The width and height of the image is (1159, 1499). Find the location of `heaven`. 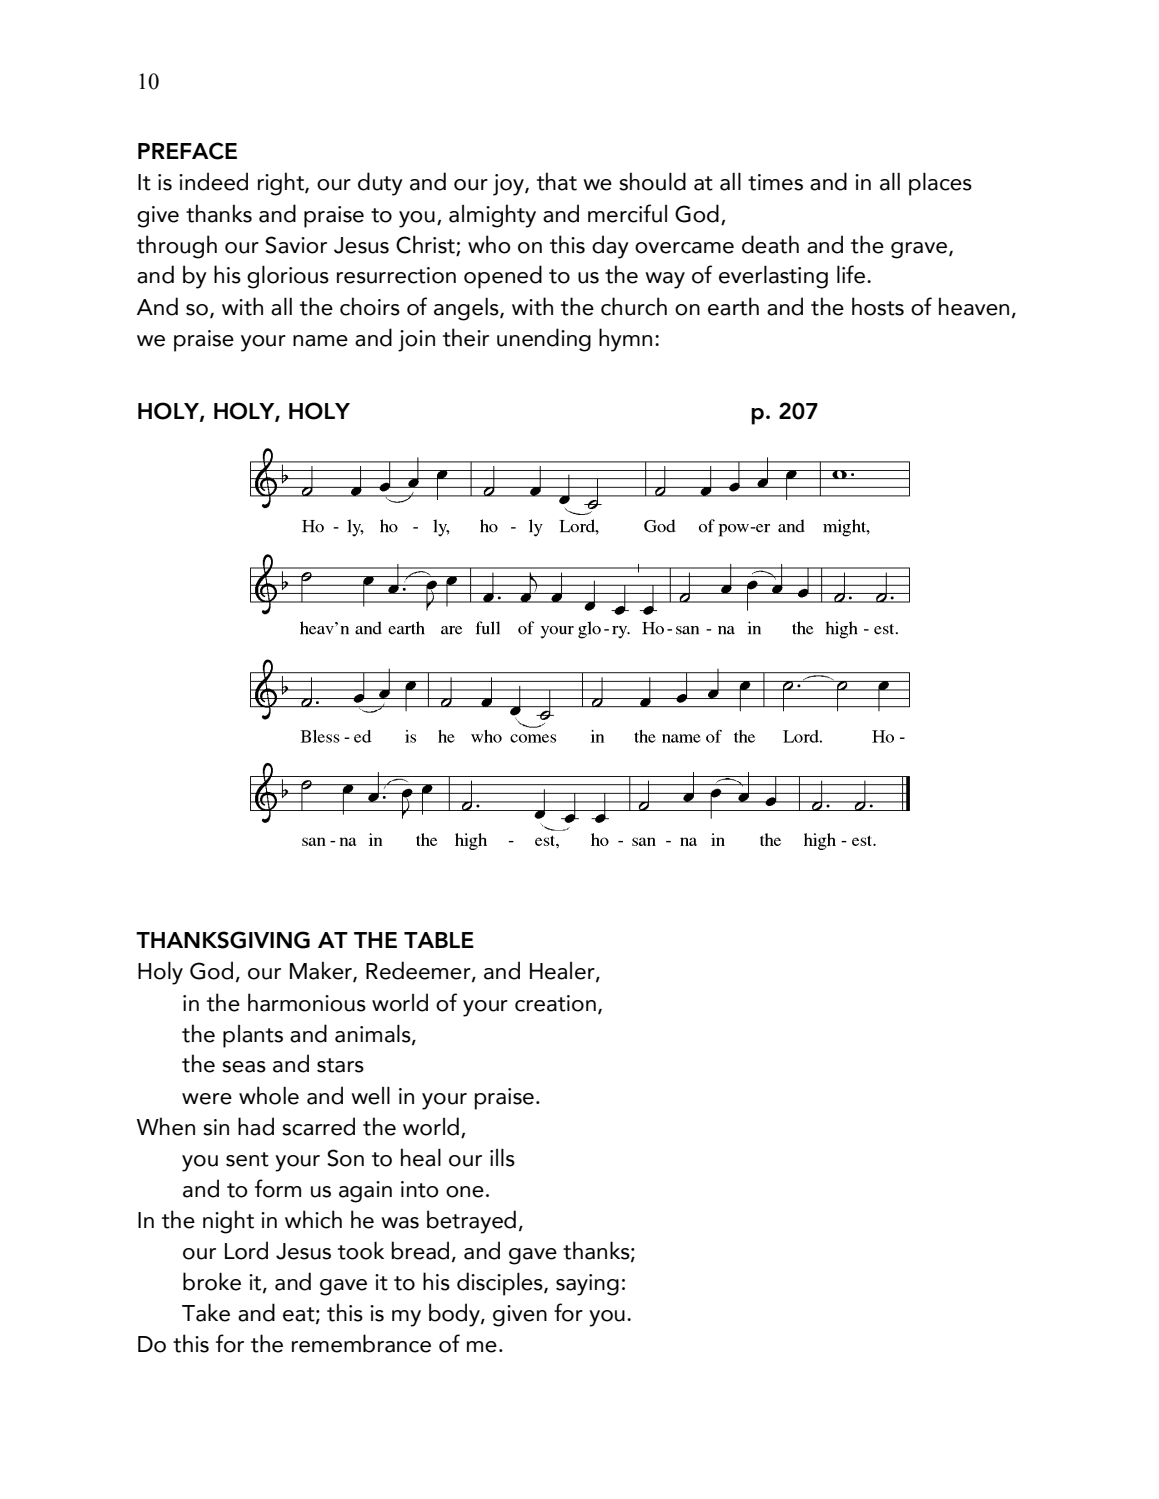

heaven is located at coordinates (974, 306).
